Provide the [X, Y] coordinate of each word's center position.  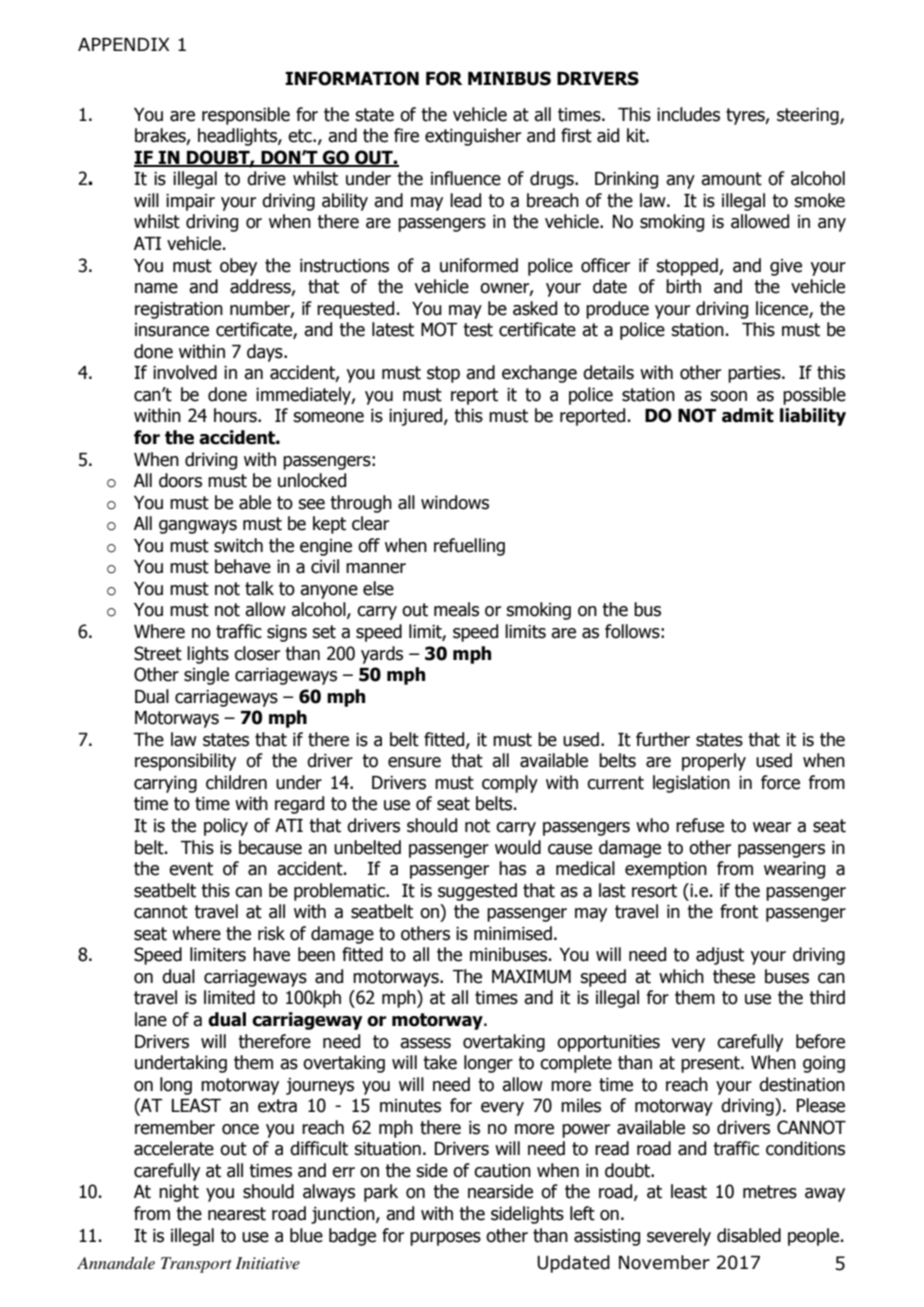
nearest [237, 1214]
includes [688, 114]
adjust [720, 956]
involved [185, 372]
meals [456, 609]
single [206, 676]
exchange [539, 374]
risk [271, 933]
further [663, 739]
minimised [513, 933]
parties [755, 374]
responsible [246, 116]
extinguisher [473, 137]
